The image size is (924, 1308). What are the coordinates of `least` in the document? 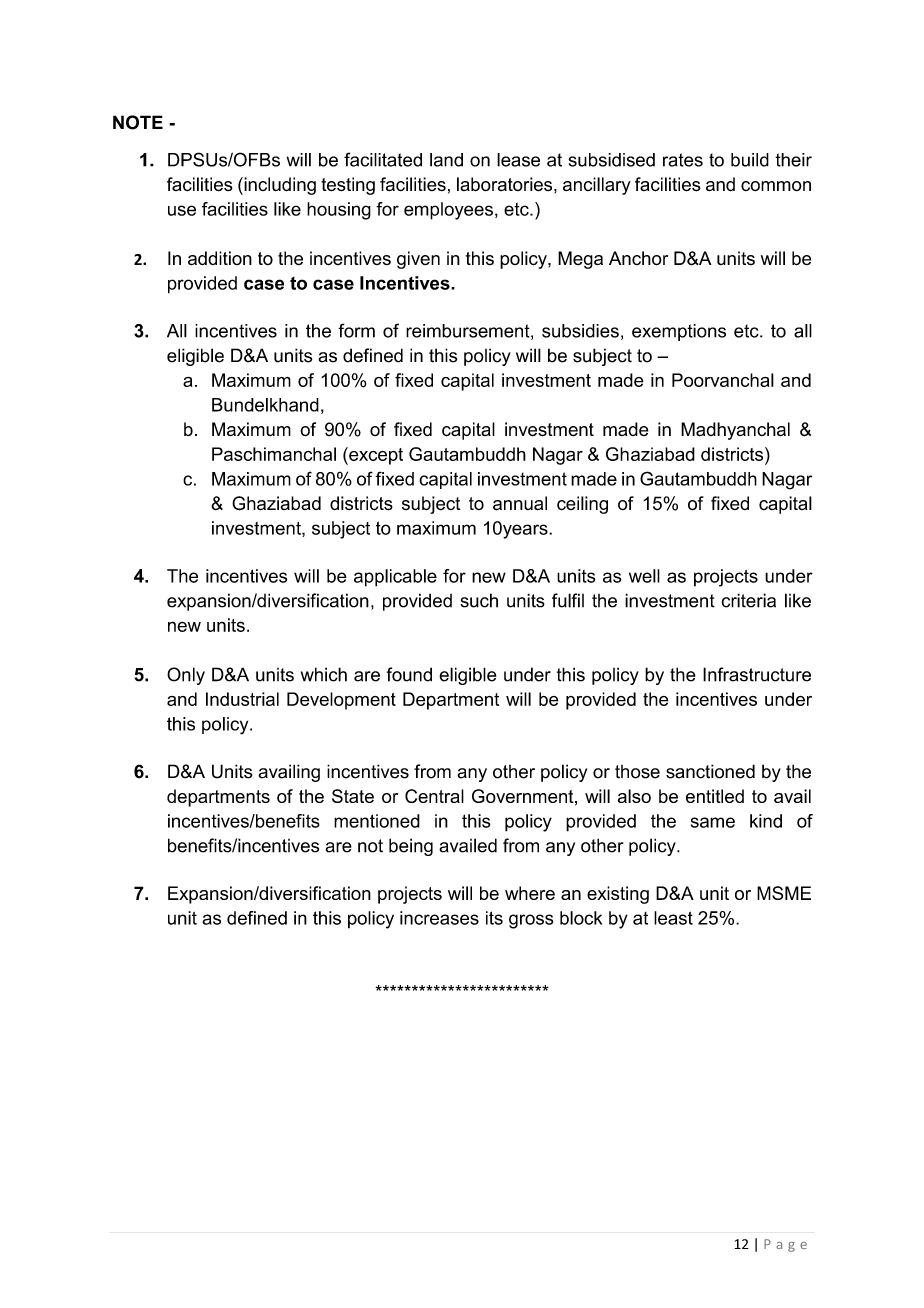 It's located at (673, 918).
